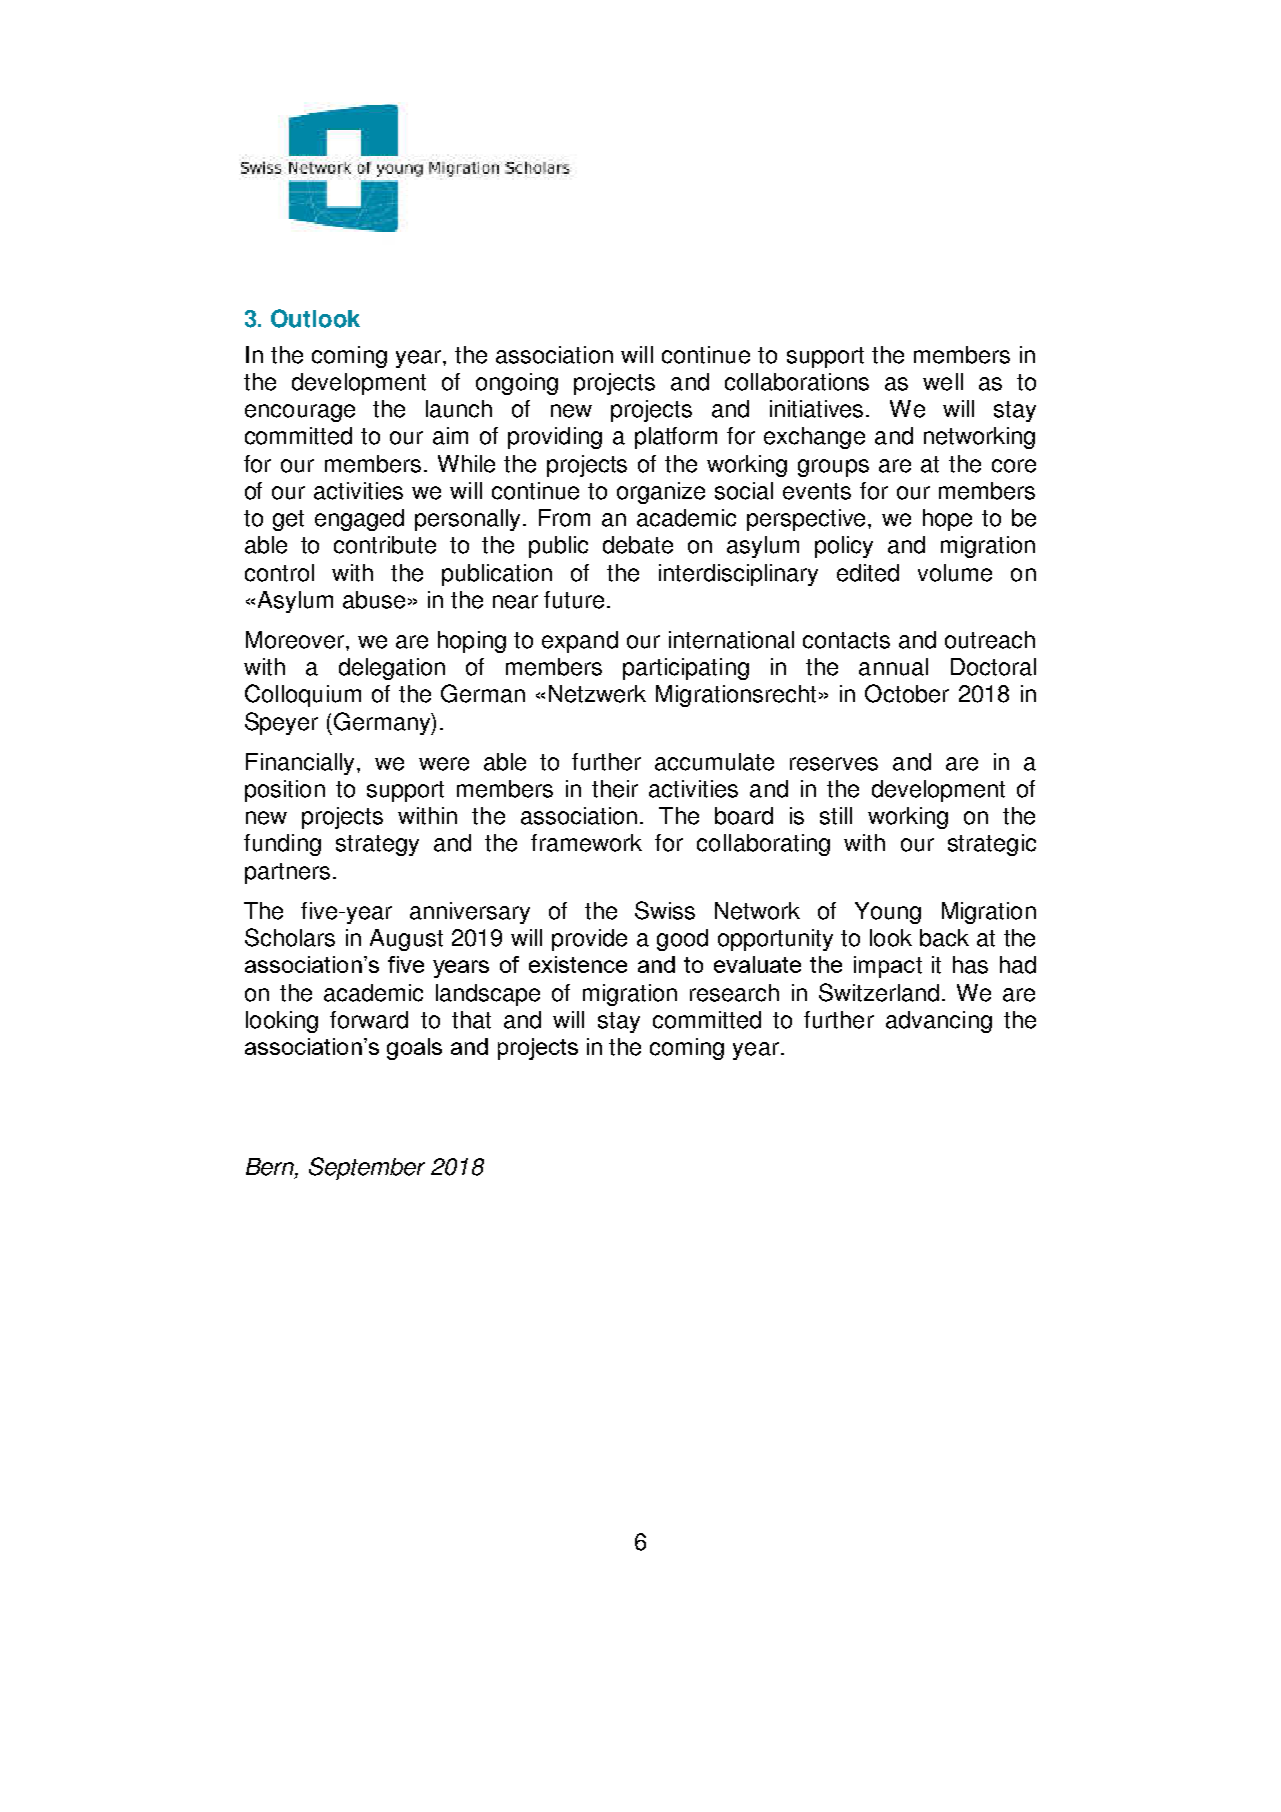  I want to click on annual, so click(893, 667).
